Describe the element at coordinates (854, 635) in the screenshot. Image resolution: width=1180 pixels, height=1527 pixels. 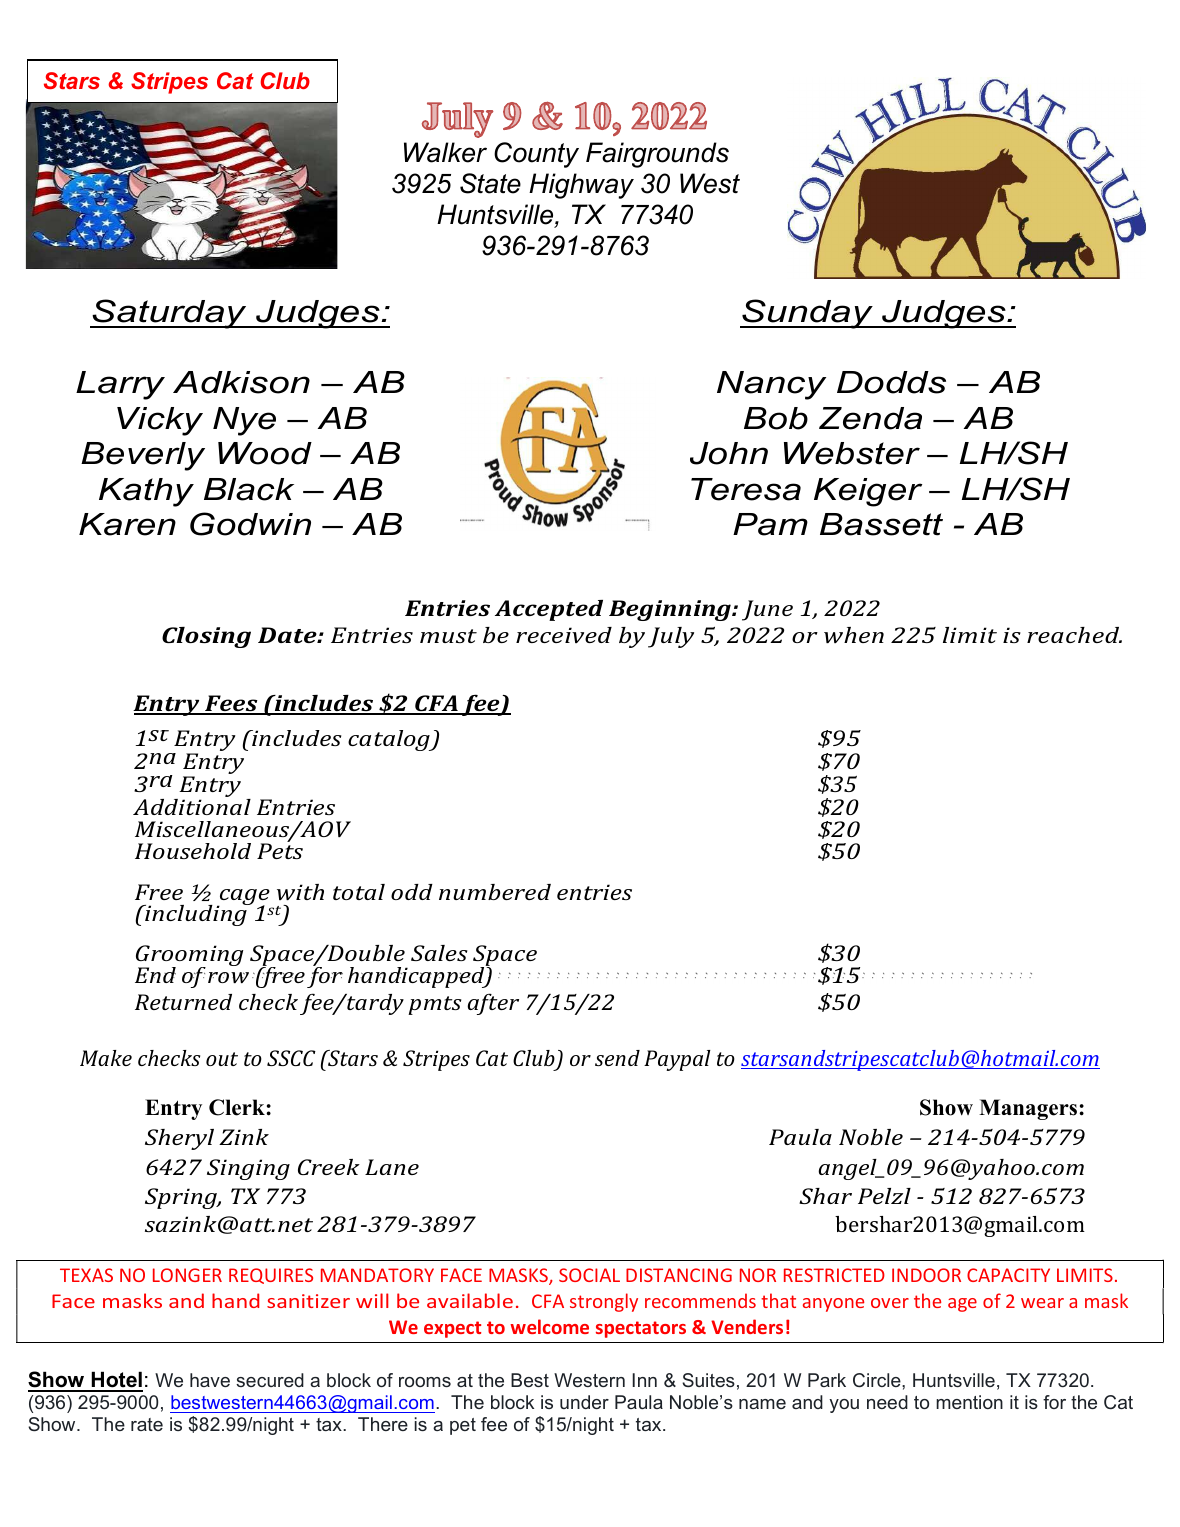
I see `when` at that location.
